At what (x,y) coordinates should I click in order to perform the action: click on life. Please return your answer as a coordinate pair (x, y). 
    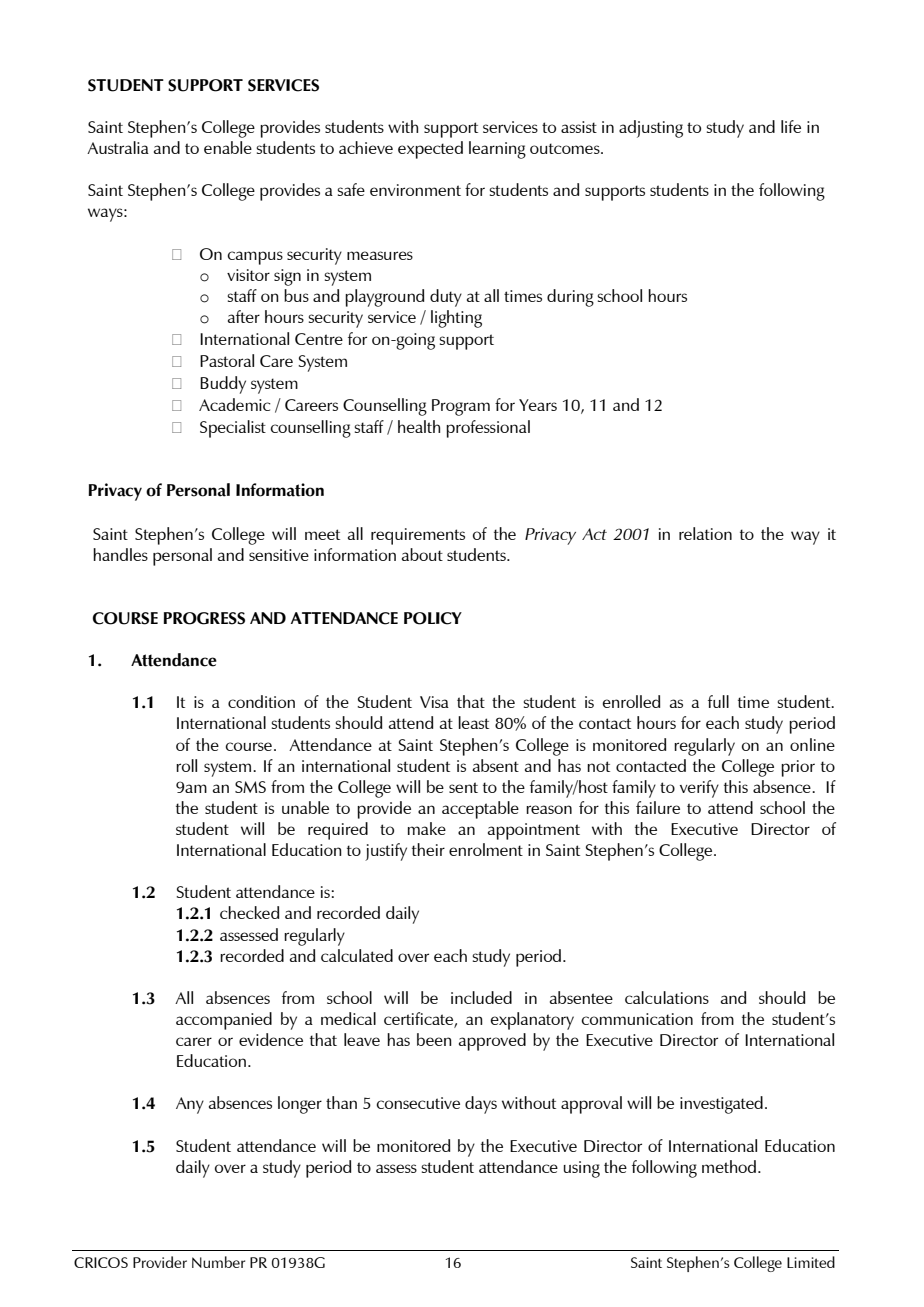
    Looking at the image, I should click on (791, 126).
